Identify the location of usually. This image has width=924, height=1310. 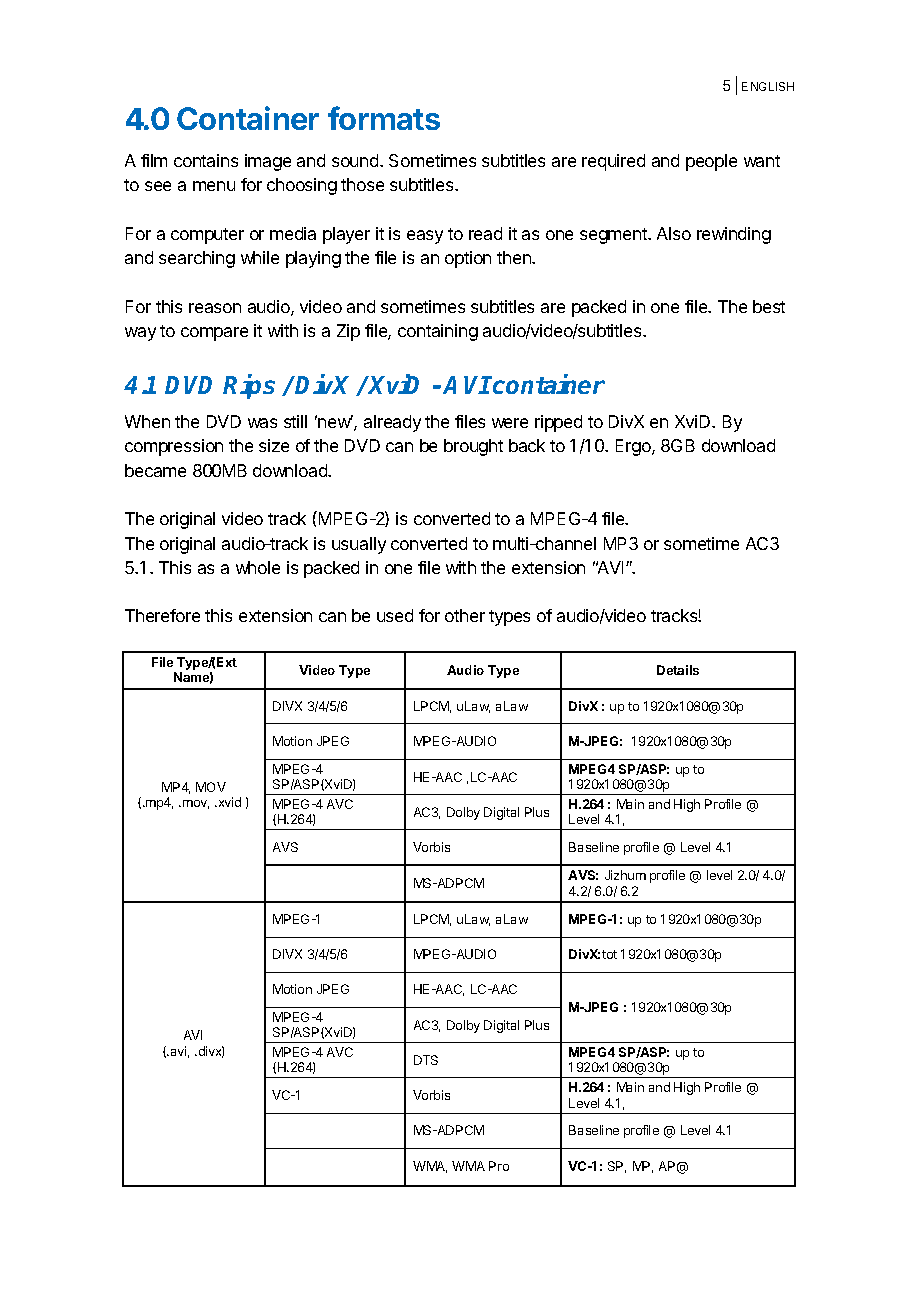
(359, 545).
